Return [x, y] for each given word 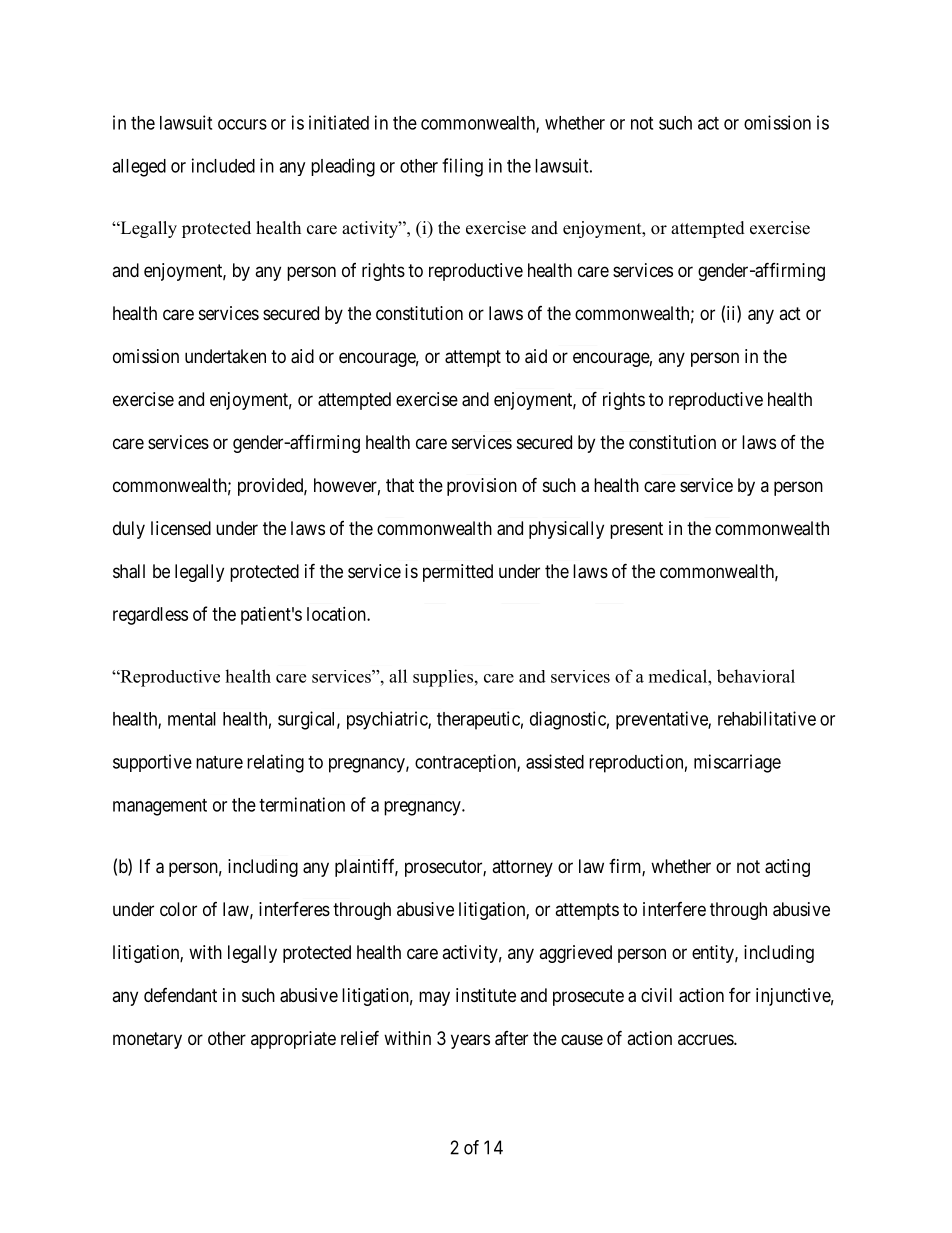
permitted [458, 573]
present [636, 530]
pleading [343, 167]
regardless [150, 616]
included [223, 165]
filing [462, 167]
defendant [180, 995]
